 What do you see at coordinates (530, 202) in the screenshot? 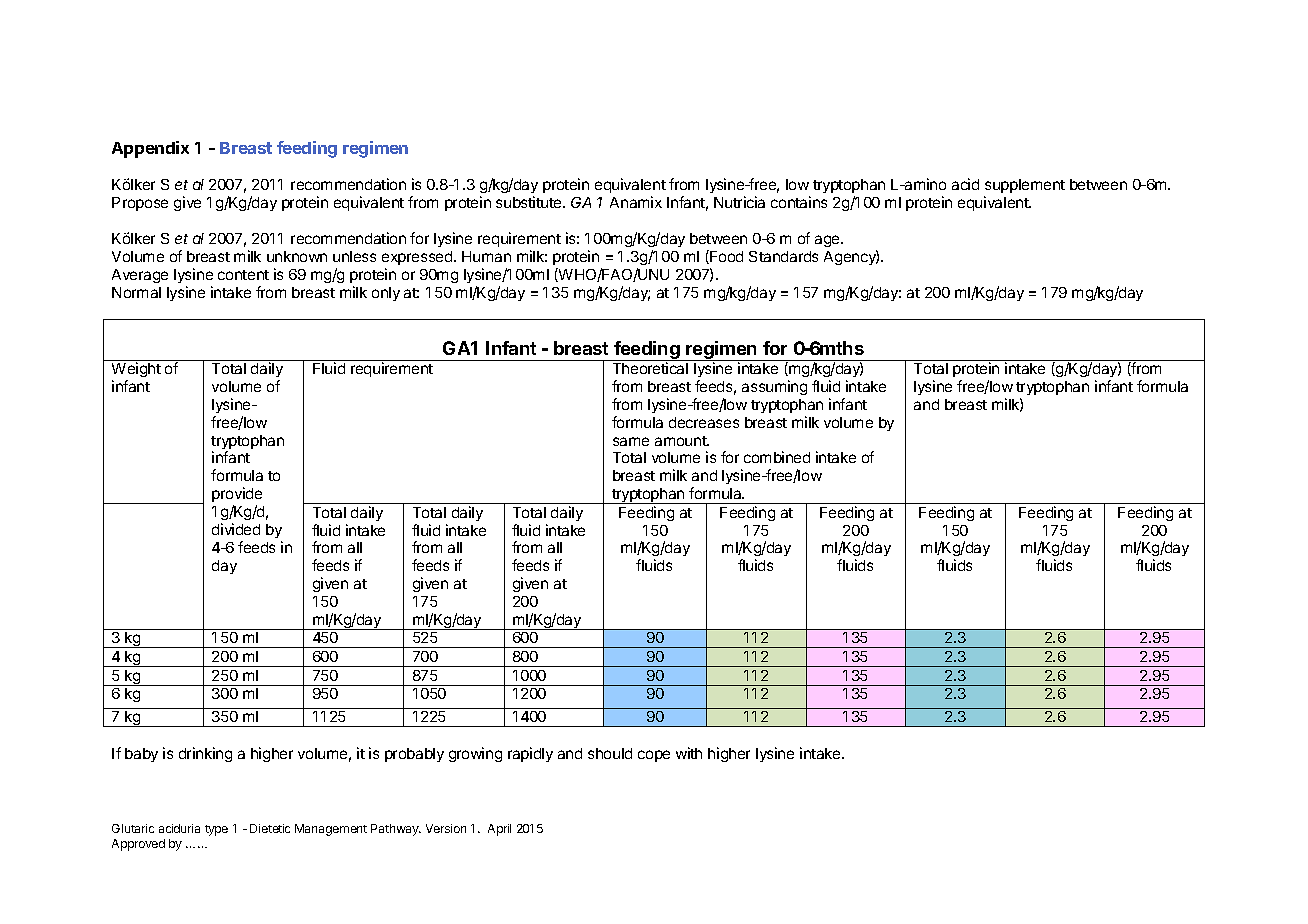
I see `substitute` at bounding box center [530, 202].
